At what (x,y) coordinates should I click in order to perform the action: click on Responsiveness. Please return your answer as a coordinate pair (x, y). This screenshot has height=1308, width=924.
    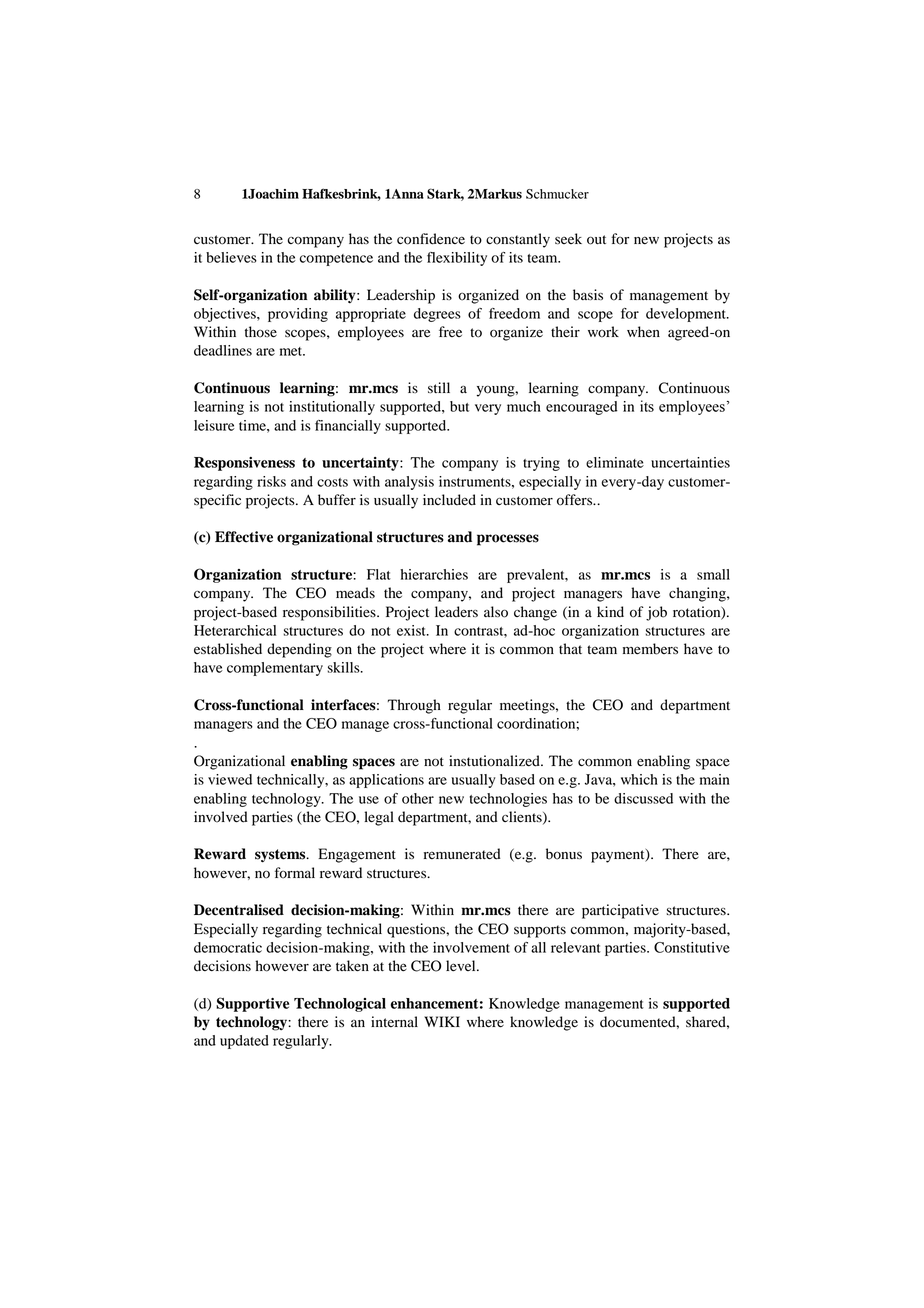
    Looking at the image, I should click on (244, 464).
